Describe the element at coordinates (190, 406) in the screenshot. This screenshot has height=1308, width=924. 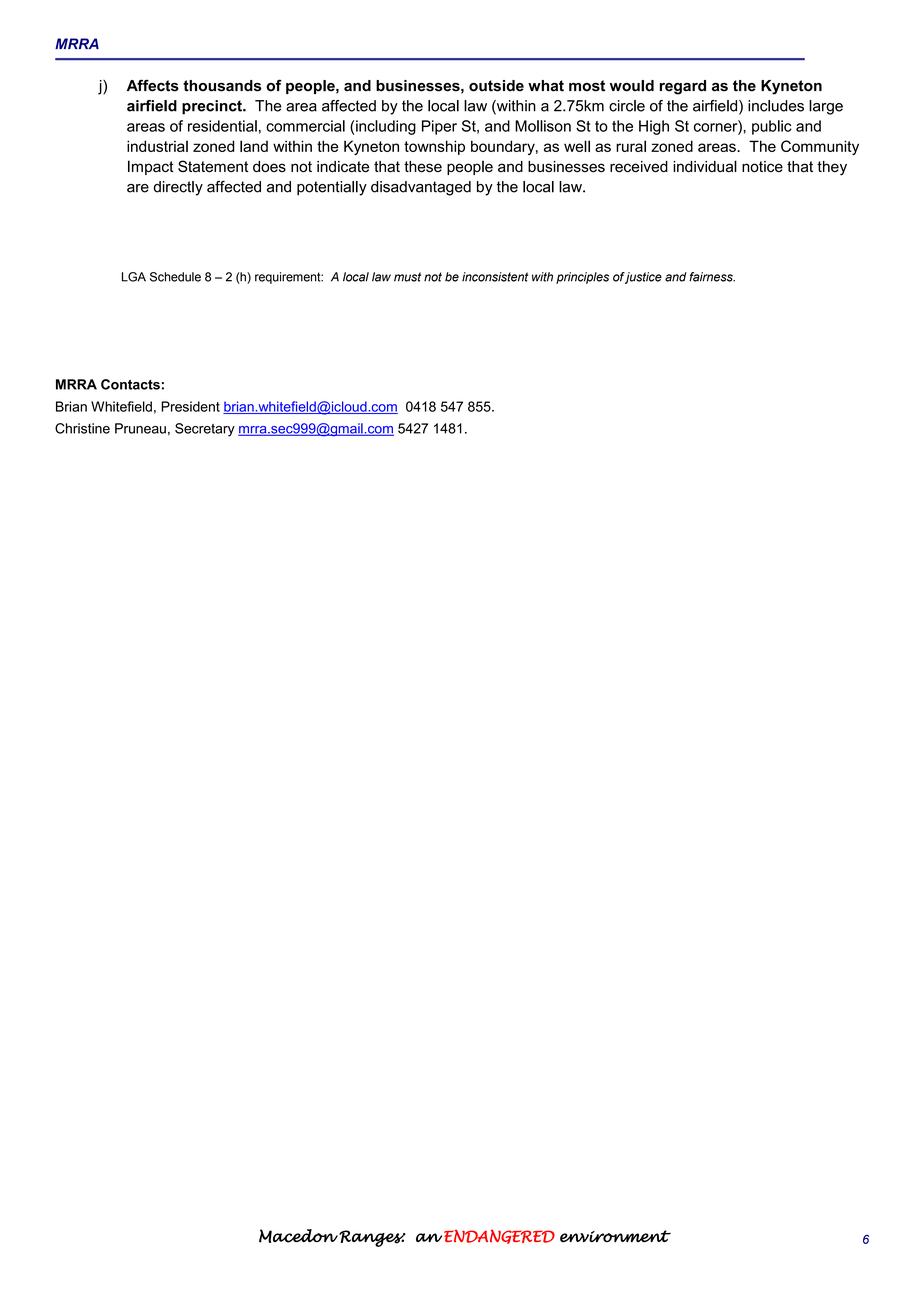
I see `President` at that location.
